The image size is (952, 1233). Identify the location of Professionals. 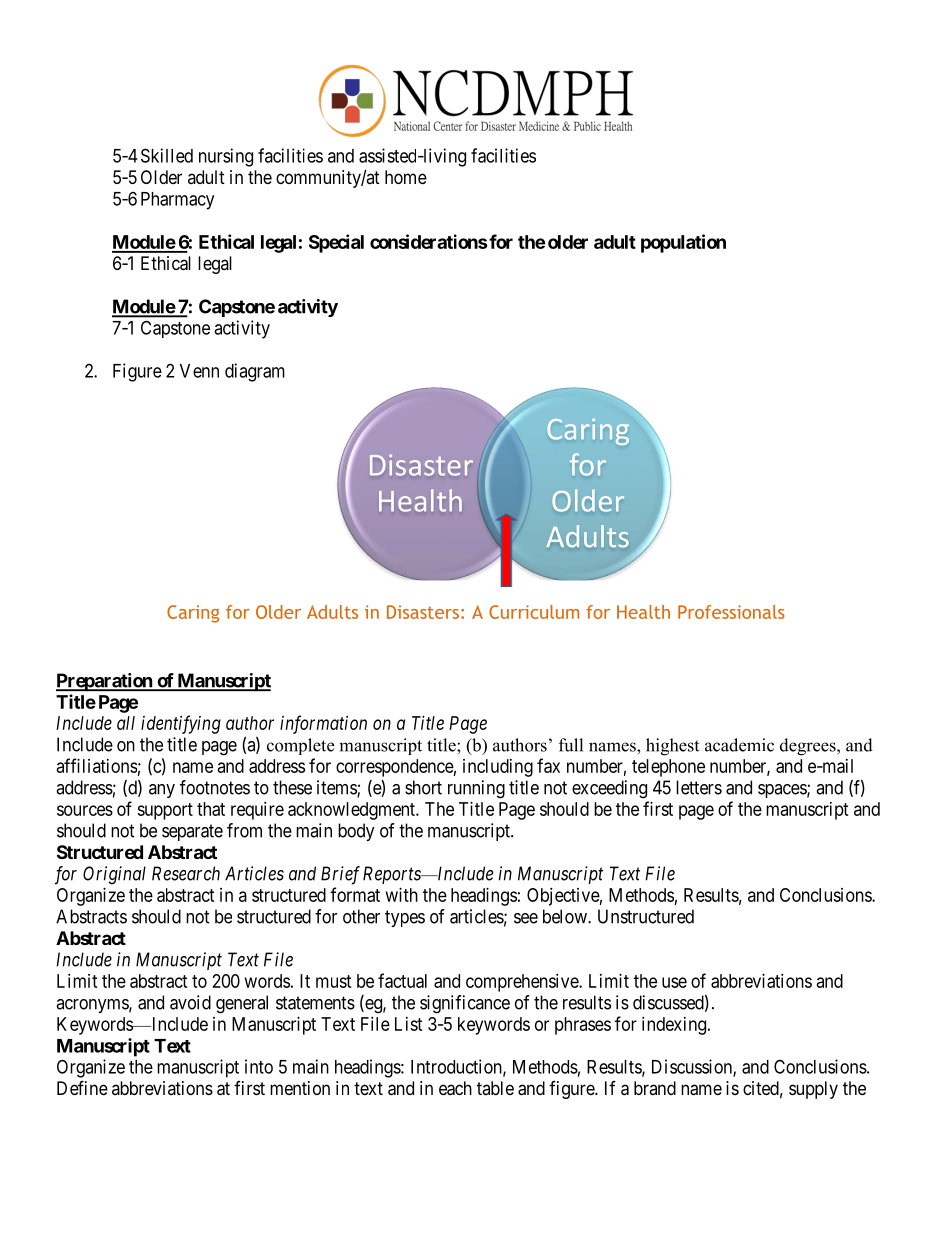
(731, 612).
